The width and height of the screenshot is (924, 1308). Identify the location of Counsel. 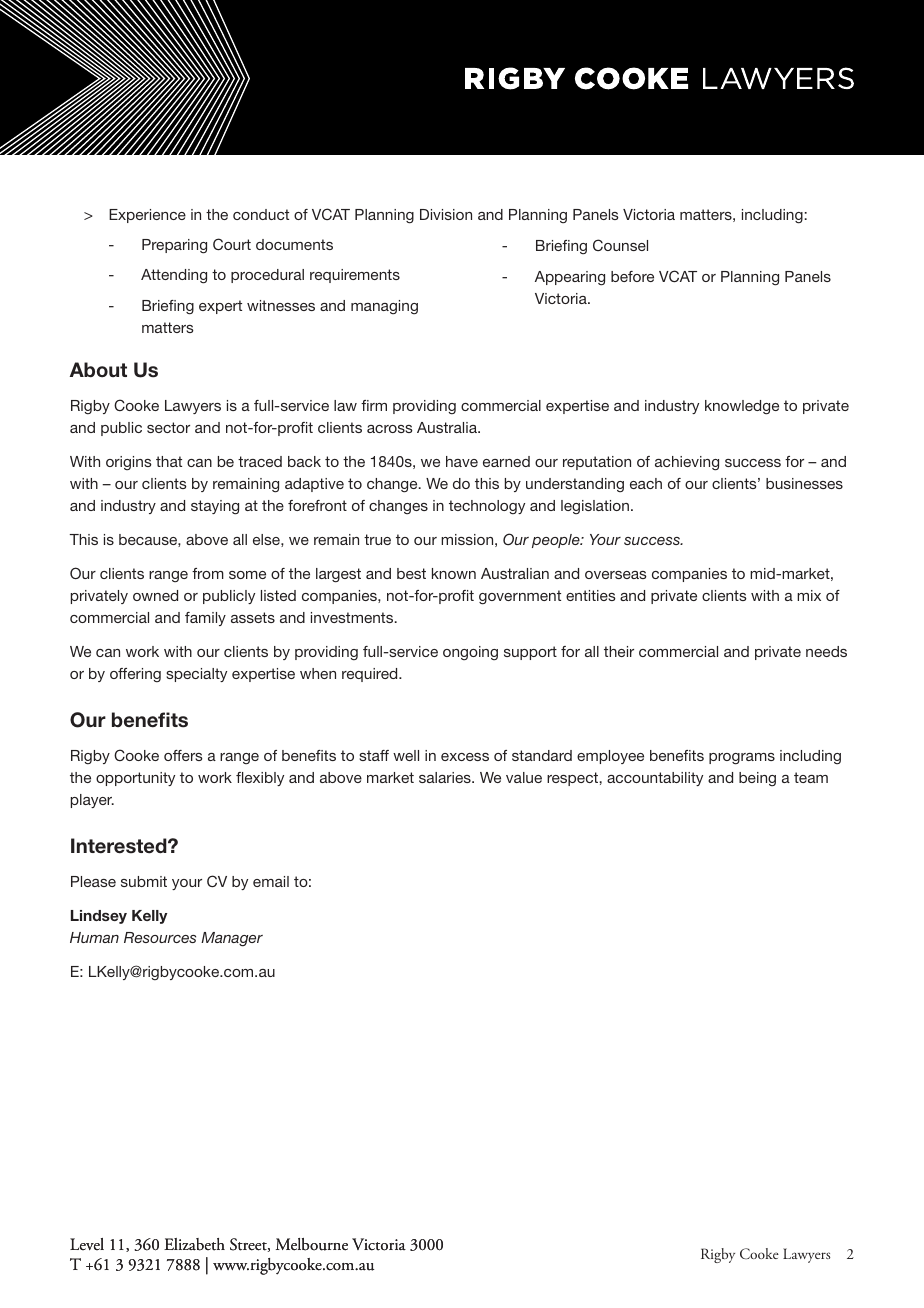
(620, 245).
